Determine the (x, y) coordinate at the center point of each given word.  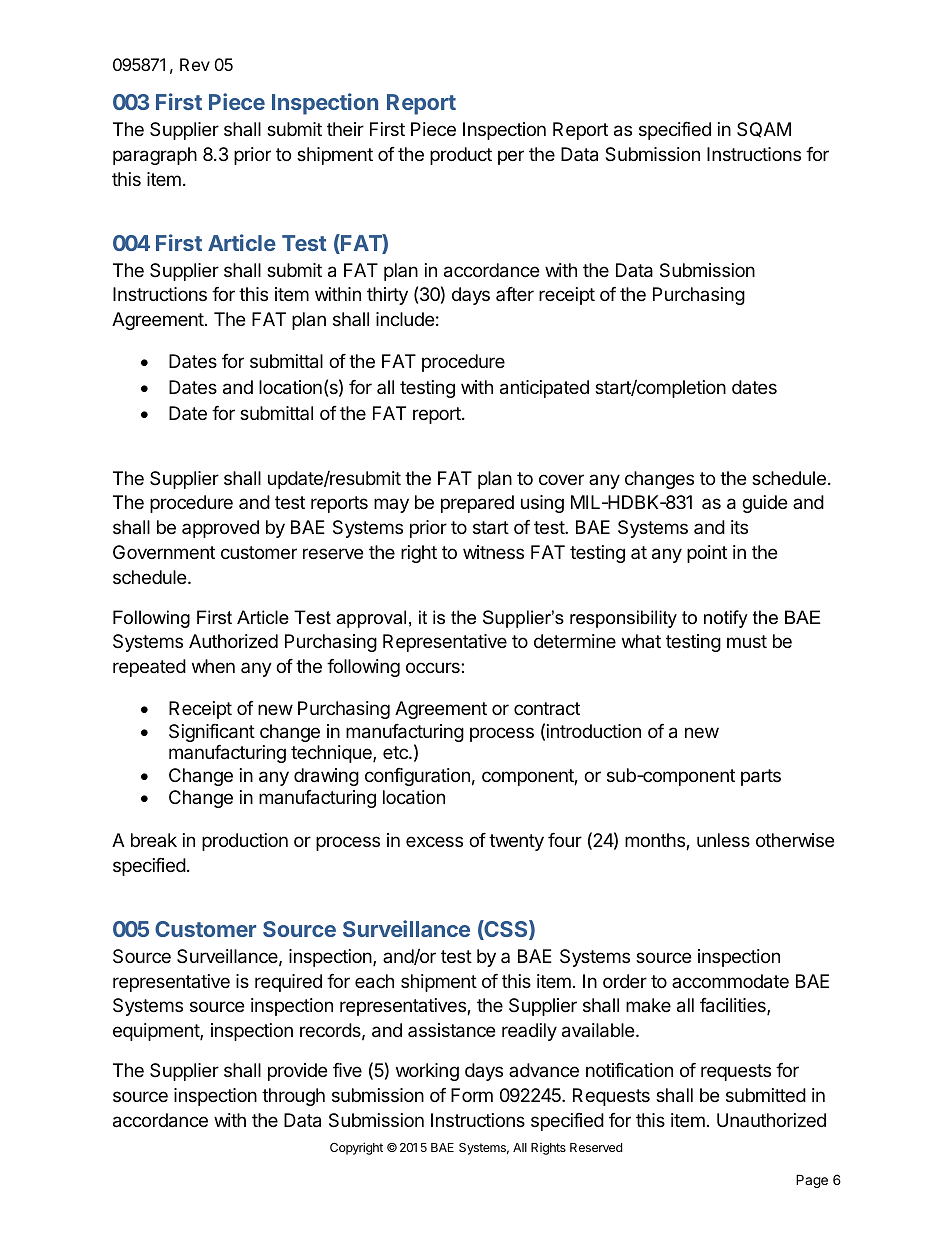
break (154, 840)
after (515, 294)
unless (723, 840)
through (293, 1097)
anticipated (544, 389)
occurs (434, 667)
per (511, 157)
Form (472, 1095)
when (213, 666)
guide (764, 504)
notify (726, 619)
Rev (195, 64)
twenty (516, 842)
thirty (387, 296)
